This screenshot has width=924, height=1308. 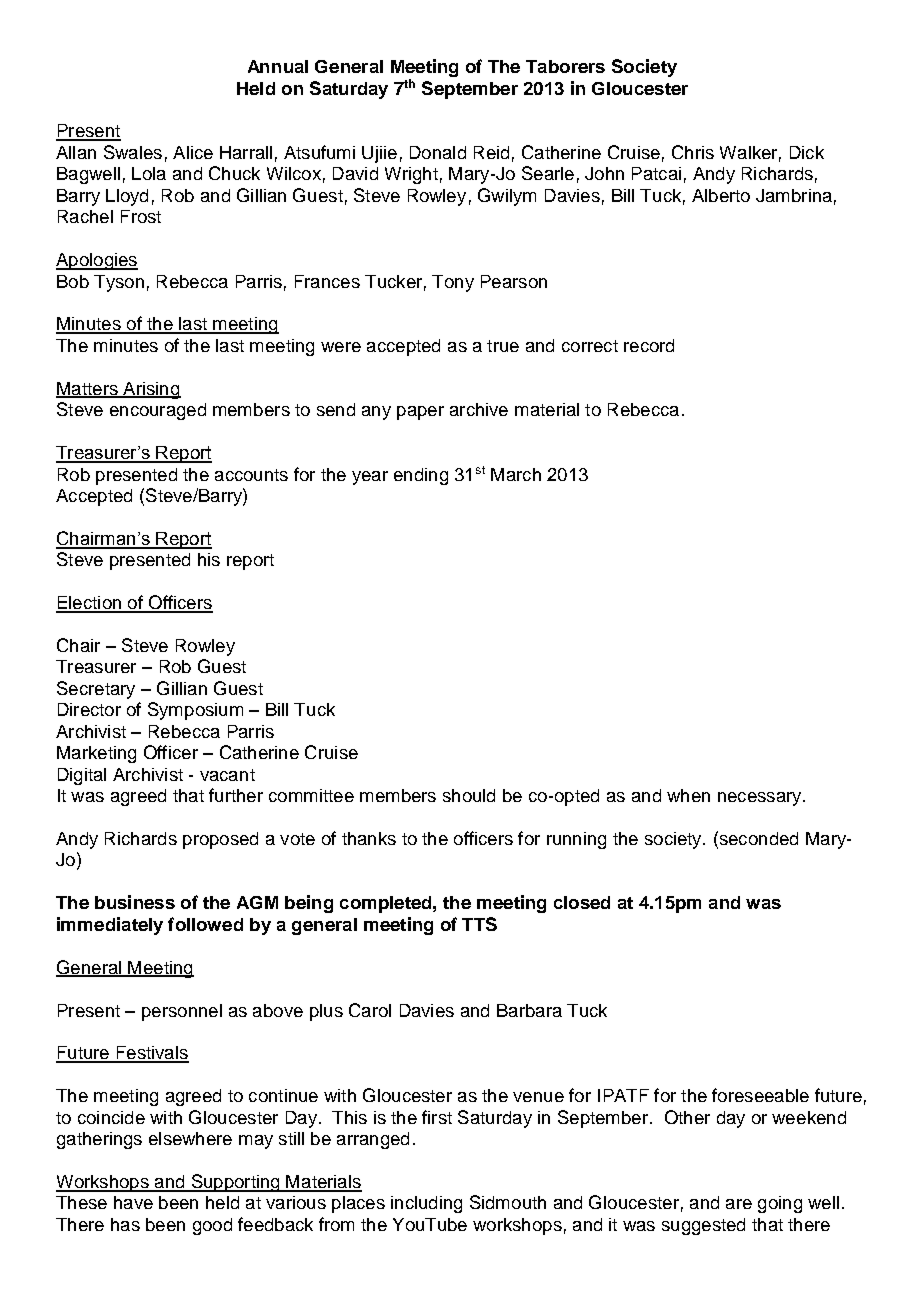 I want to click on ending, so click(x=421, y=476).
